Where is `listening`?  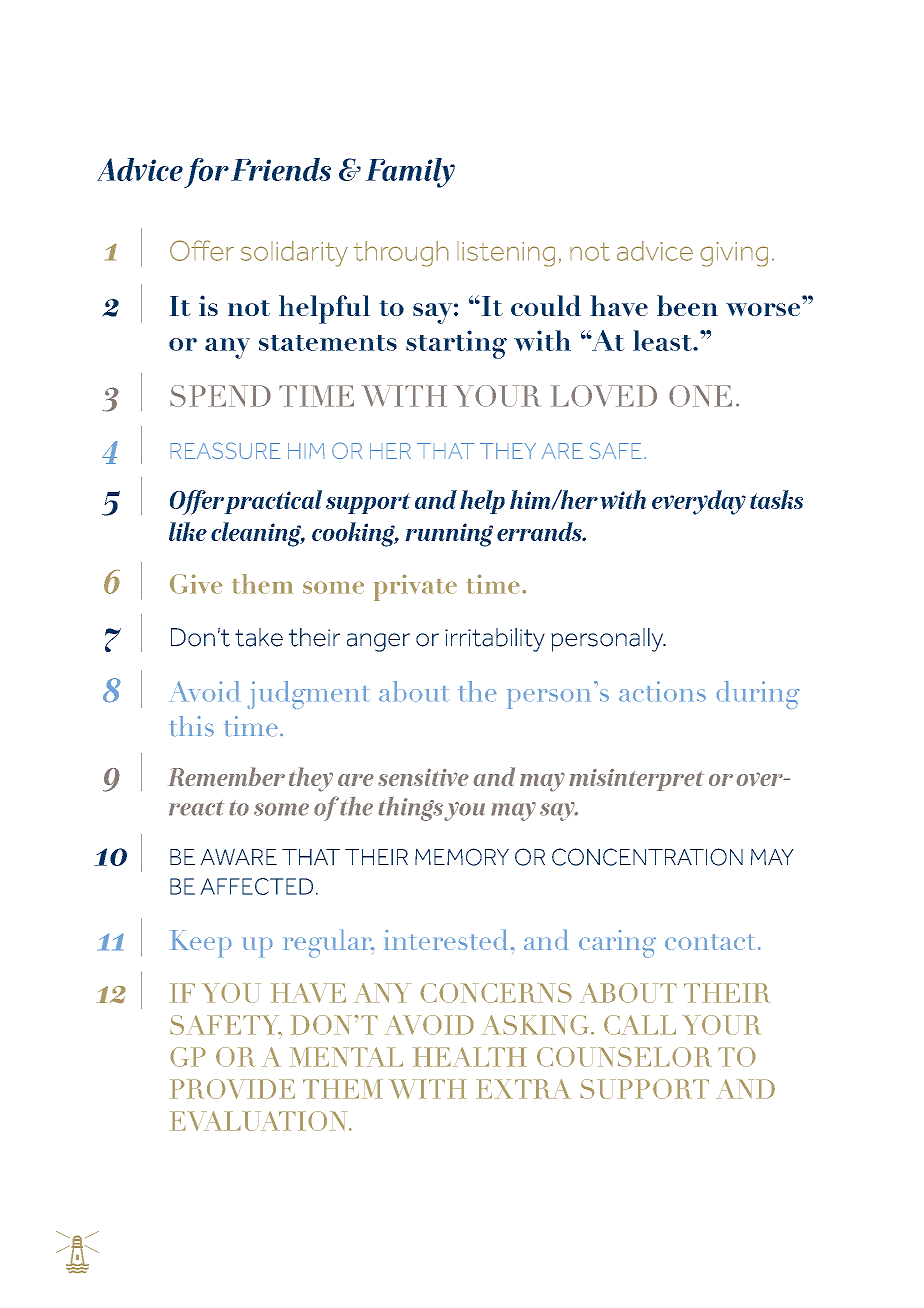
listening is located at coordinates (506, 254).
